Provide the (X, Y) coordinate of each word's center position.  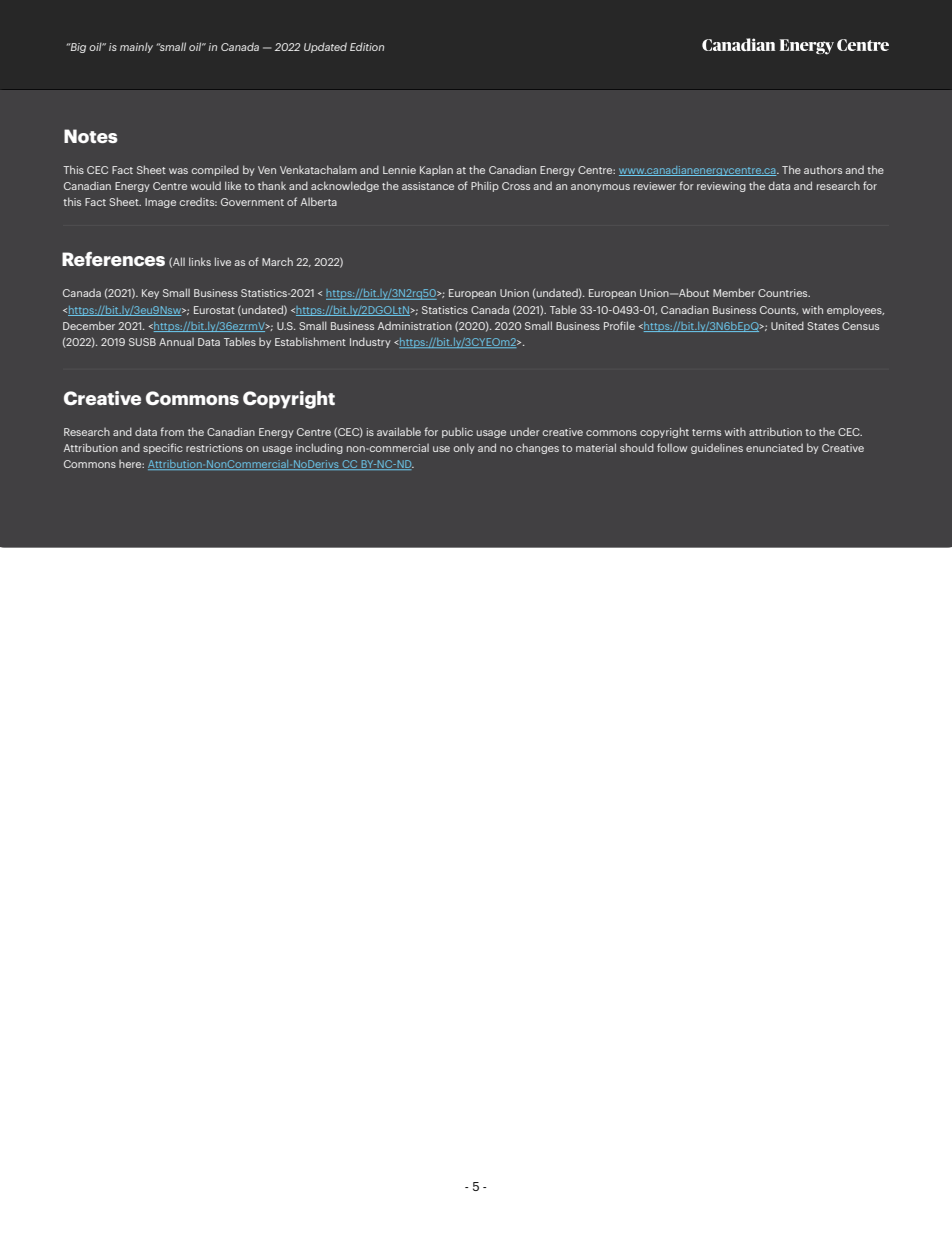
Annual (176, 342)
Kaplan (436, 170)
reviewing (721, 187)
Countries (784, 293)
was (178, 171)
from (172, 431)
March (277, 261)
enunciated (774, 447)
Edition (367, 46)
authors (823, 169)
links (200, 261)
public (457, 432)
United (787, 325)
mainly (136, 47)
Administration (415, 325)
